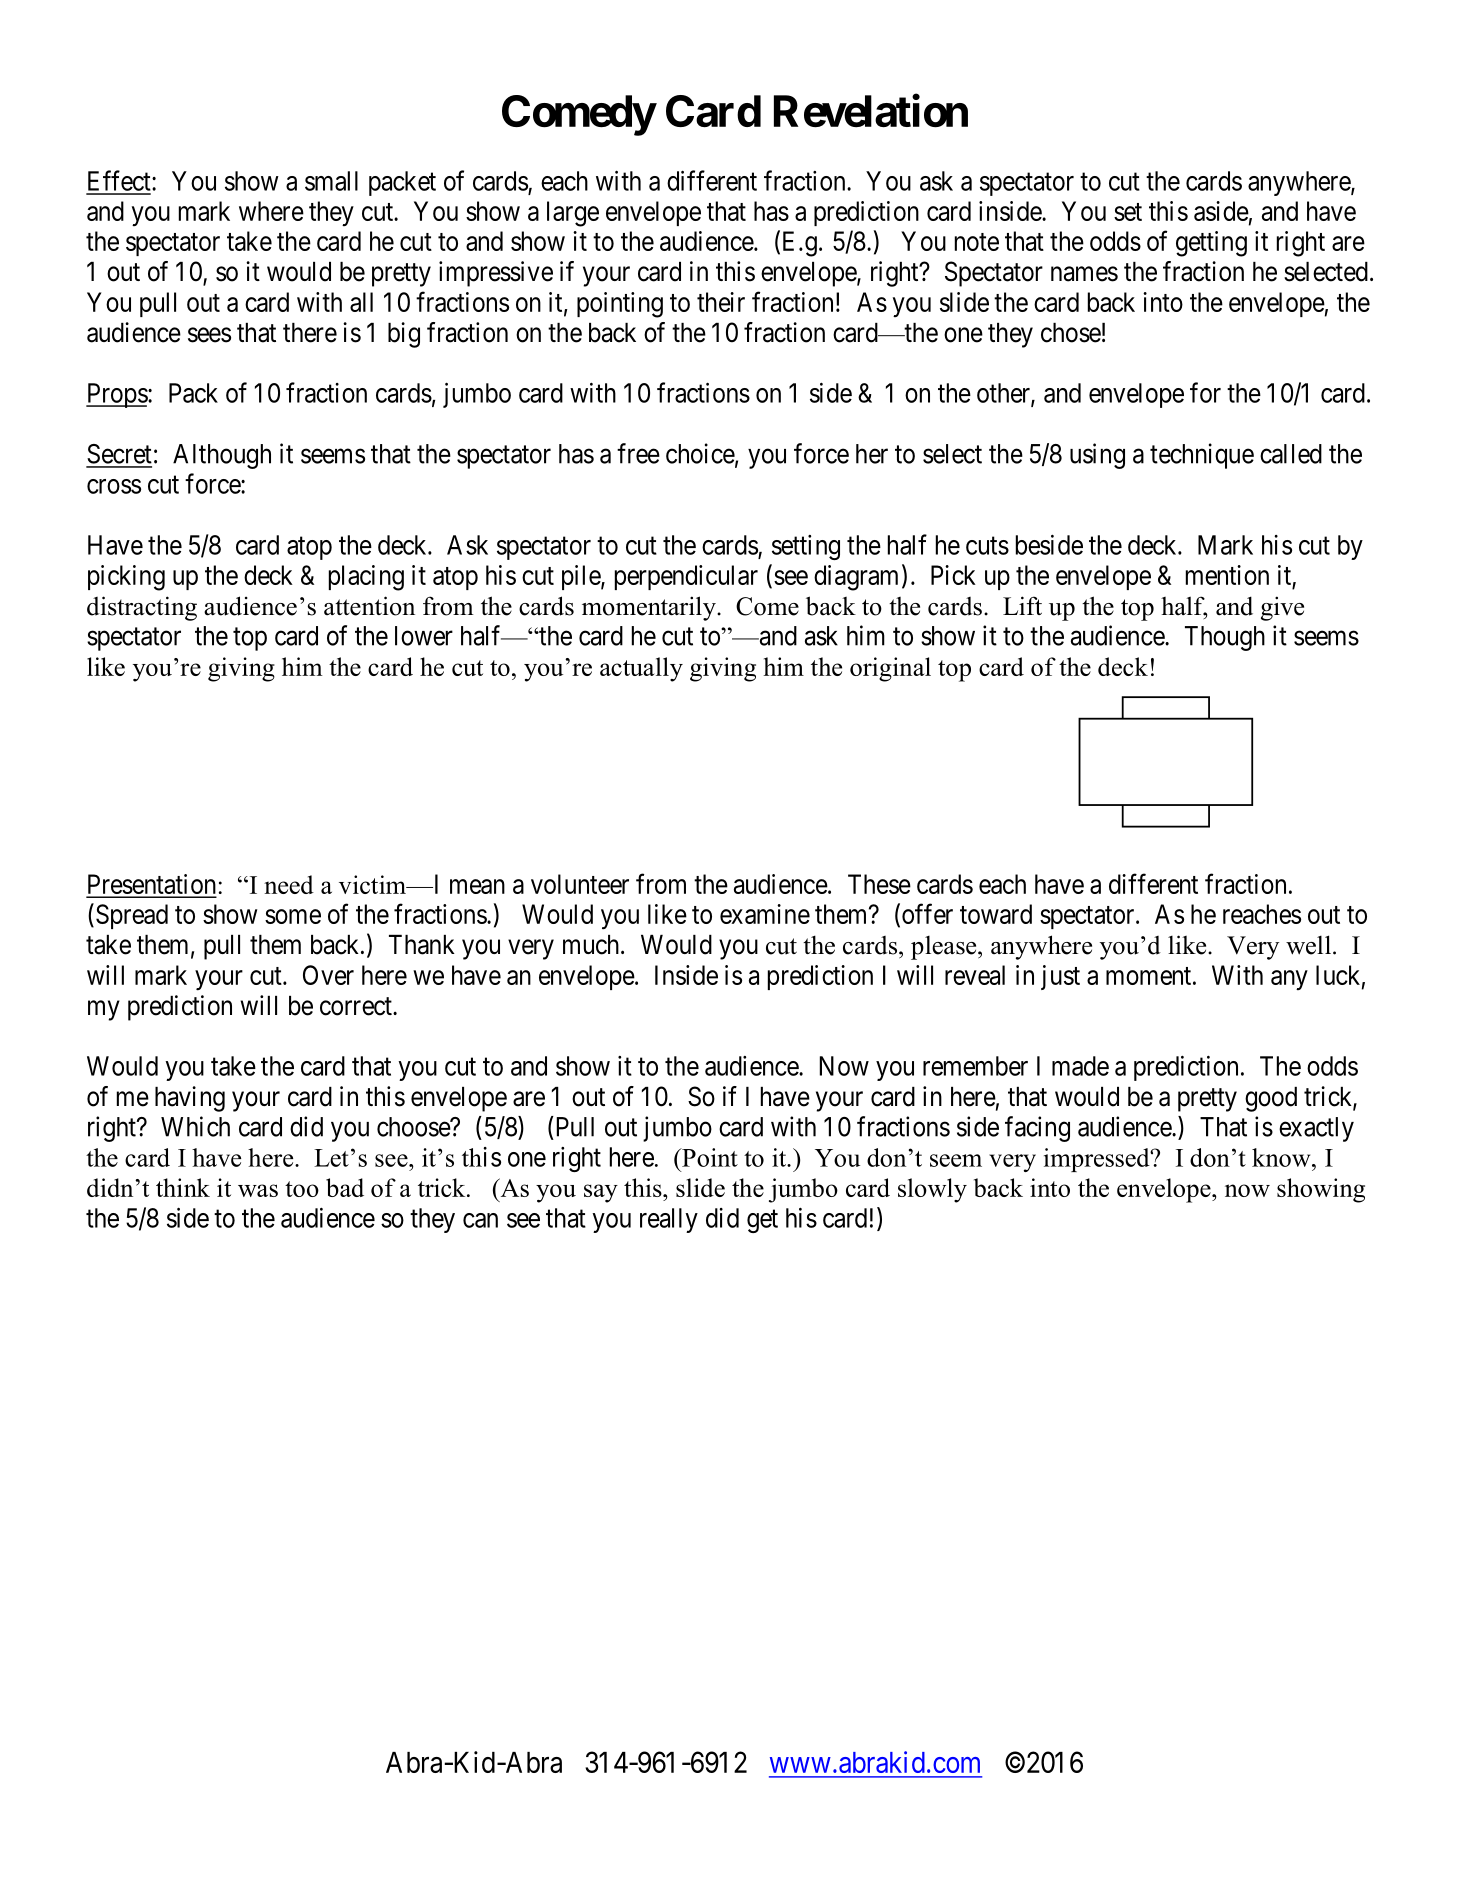  What do you see at coordinates (669, 1220) in the page?
I see `really` at bounding box center [669, 1220].
